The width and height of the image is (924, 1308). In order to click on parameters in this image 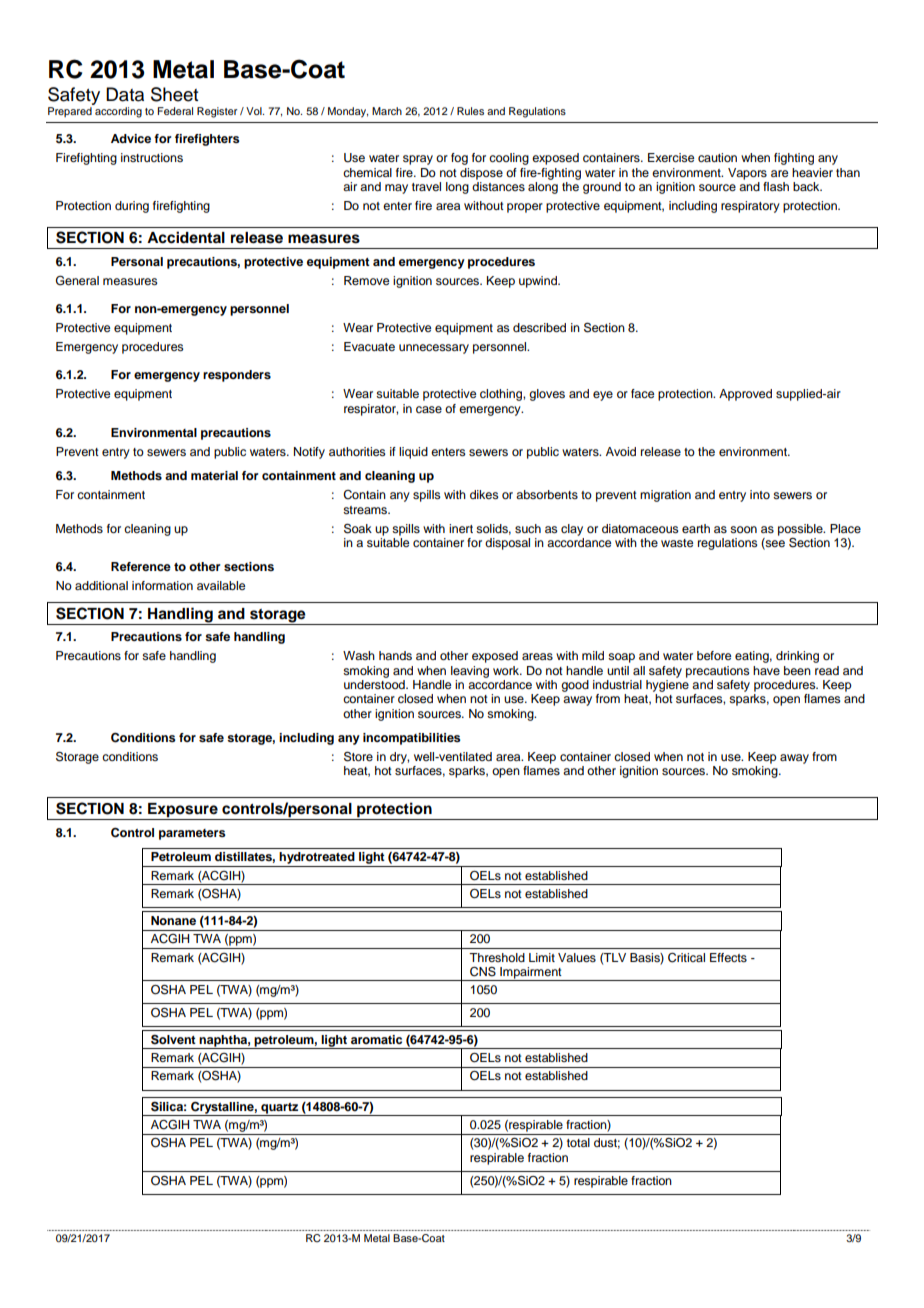, I will do `click(192, 834)`.
